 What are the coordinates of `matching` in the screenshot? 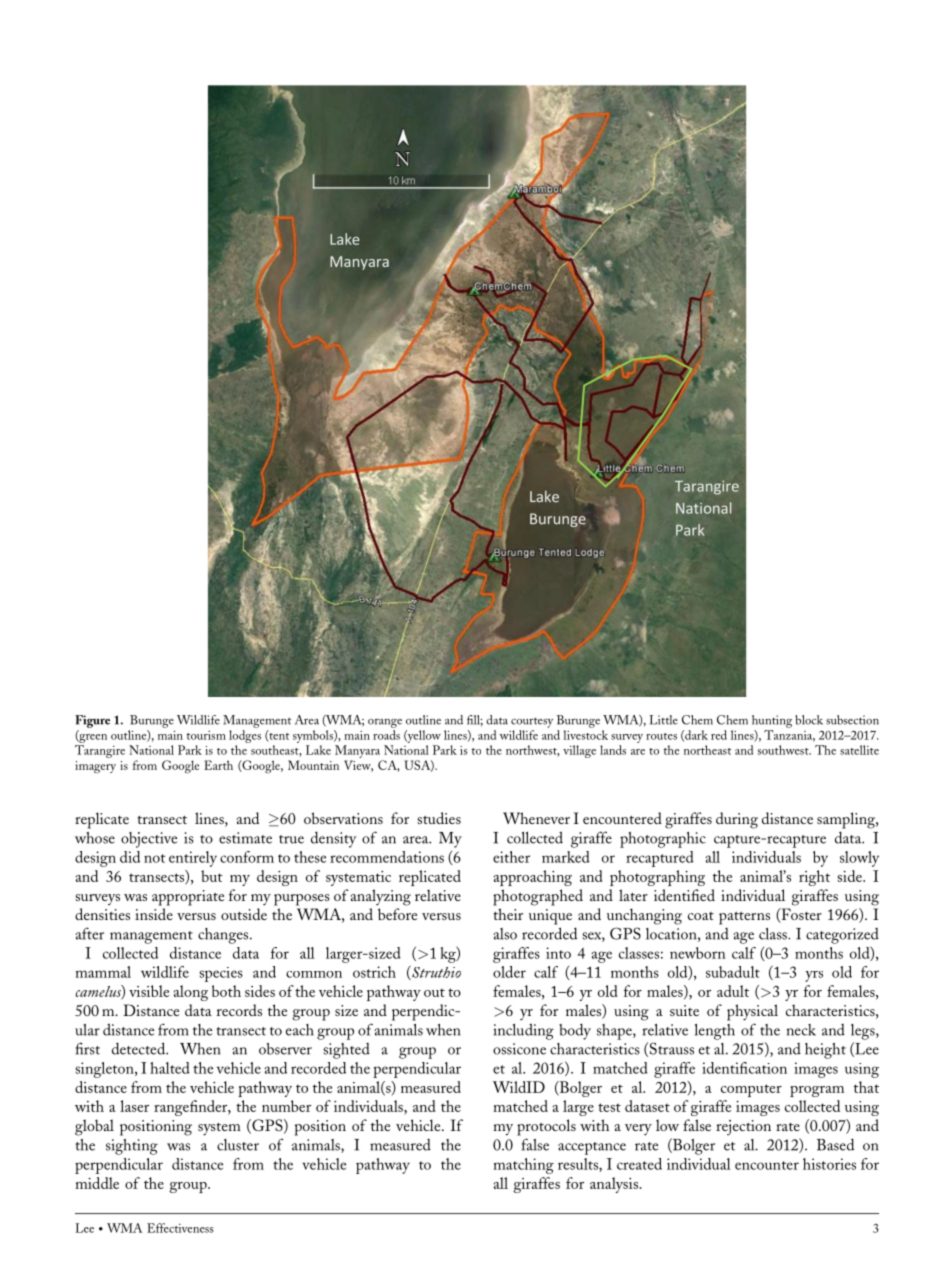 It's located at (523, 1166).
